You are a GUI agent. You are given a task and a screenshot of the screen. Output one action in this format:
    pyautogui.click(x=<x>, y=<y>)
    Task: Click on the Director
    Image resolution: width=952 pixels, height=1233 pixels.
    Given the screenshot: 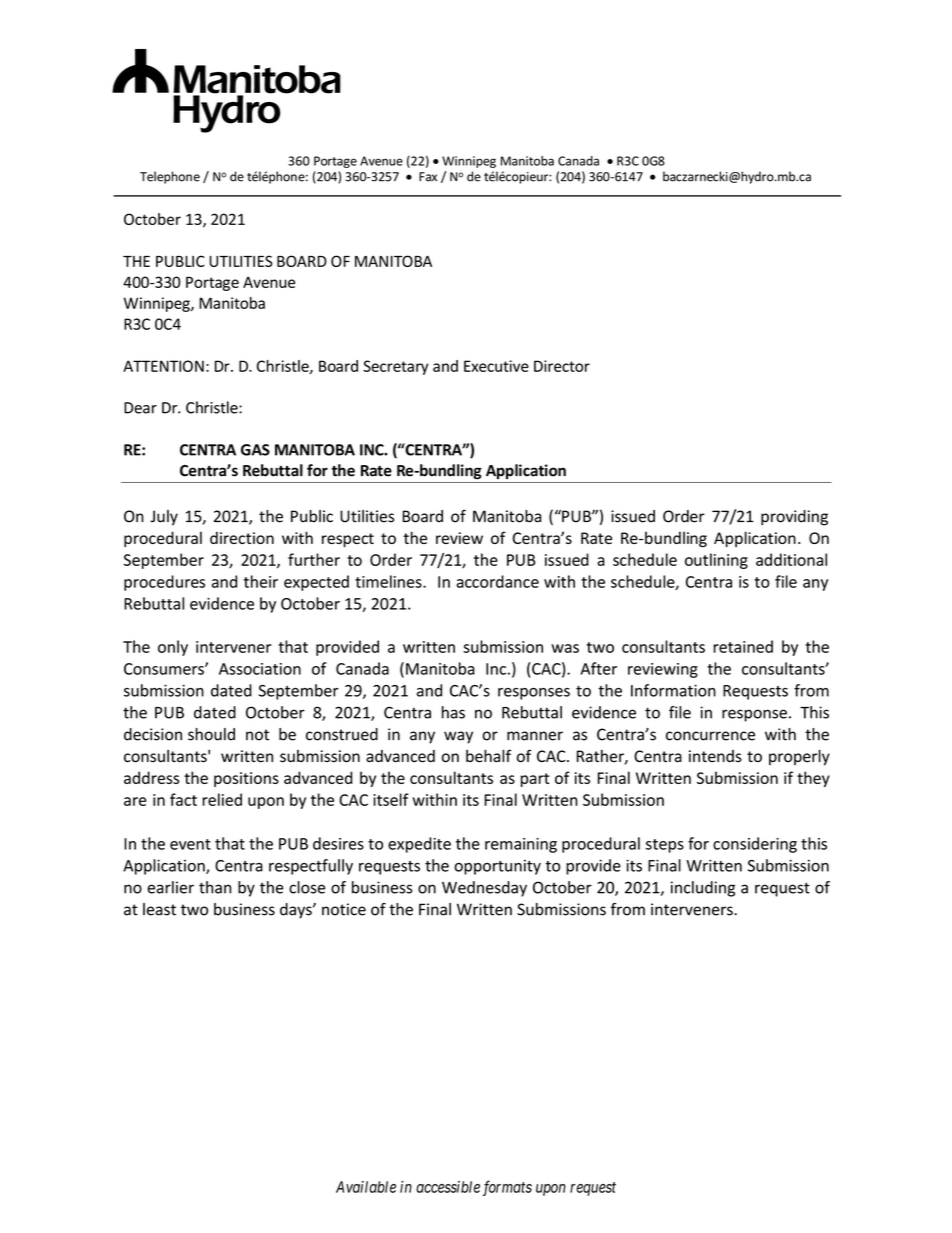 What is the action you would take?
    pyautogui.click(x=562, y=366)
